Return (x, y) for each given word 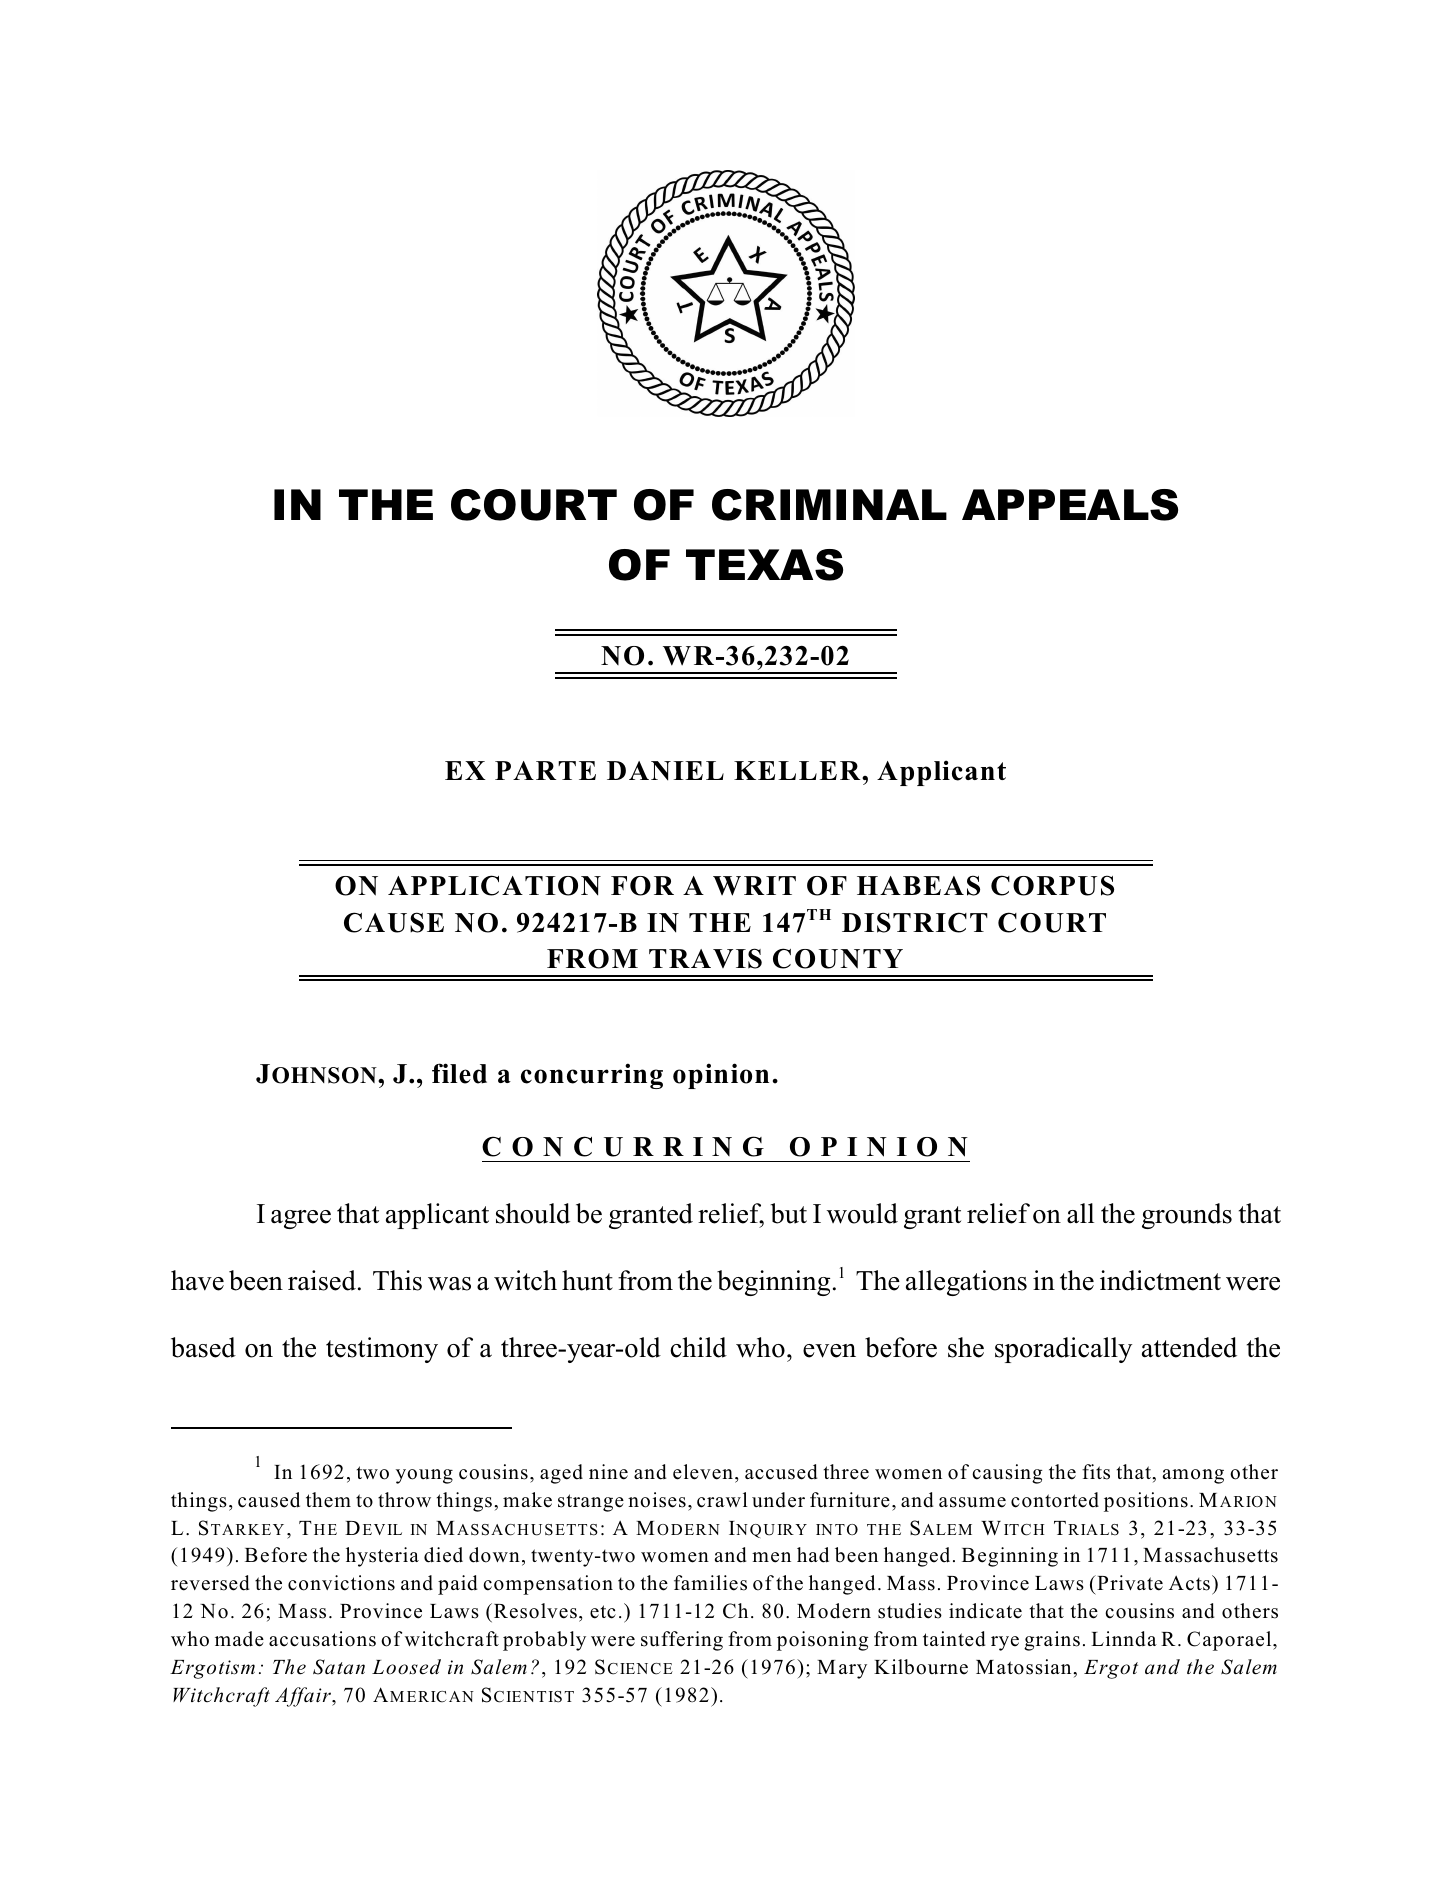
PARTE (545, 770)
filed (459, 1073)
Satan (339, 1667)
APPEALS (1070, 505)
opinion (721, 1076)
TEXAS (764, 565)
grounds (1187, 1216)
